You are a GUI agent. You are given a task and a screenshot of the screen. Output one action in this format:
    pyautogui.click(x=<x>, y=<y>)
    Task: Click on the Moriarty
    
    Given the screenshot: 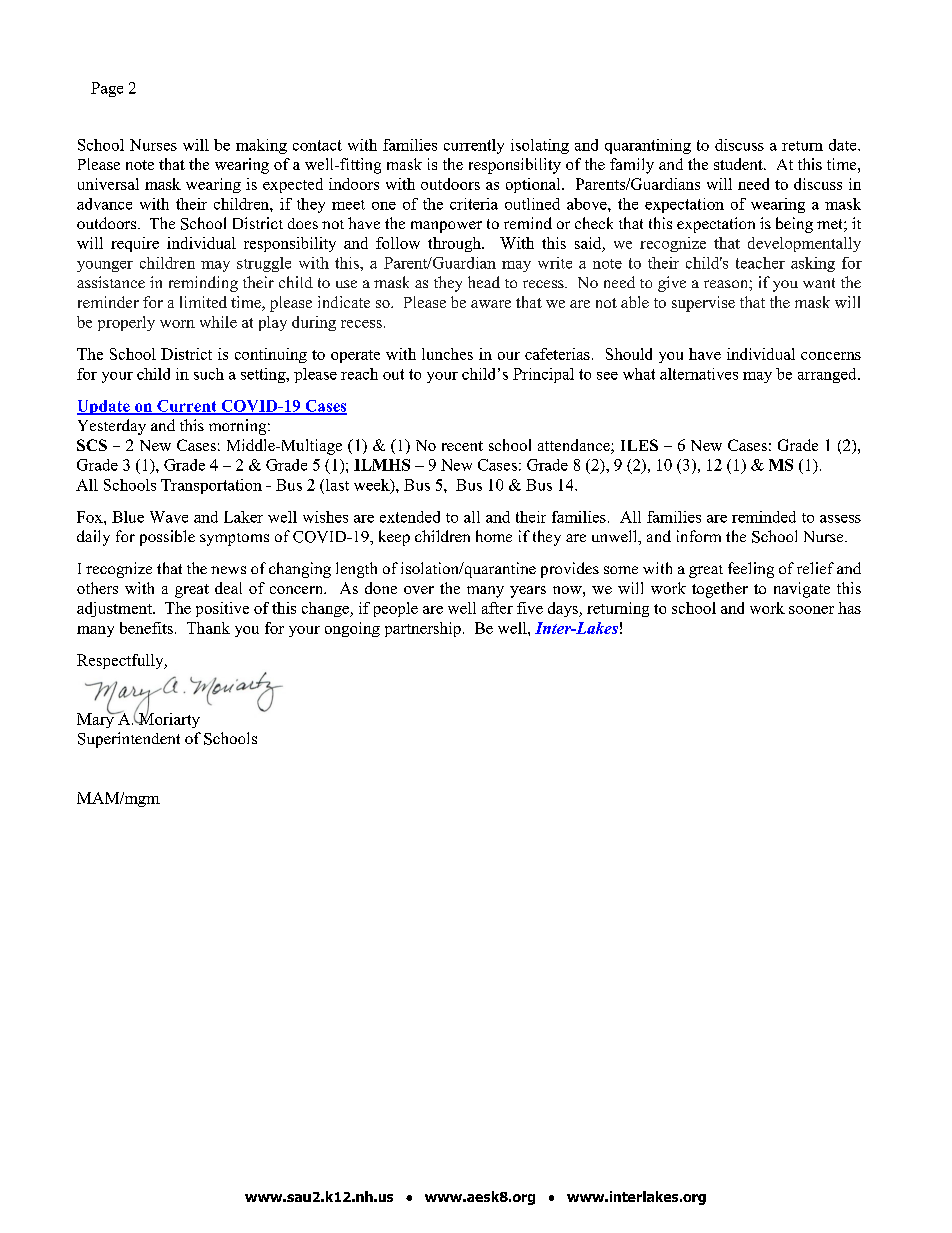 What is the action you would take?
    pyautogui.click(x=168, y=719)
